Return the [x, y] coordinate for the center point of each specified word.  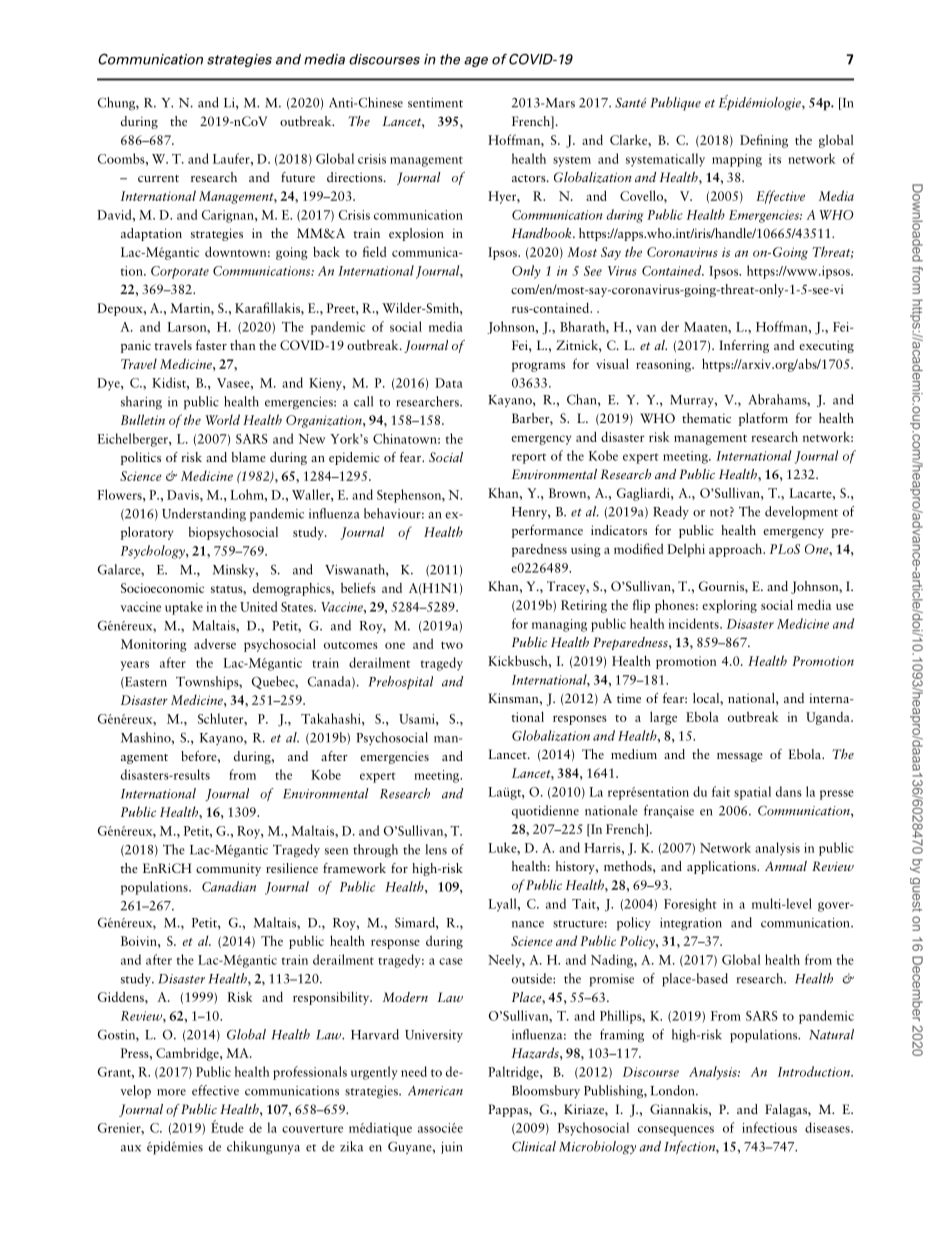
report [529, 458]
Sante [630, 102]
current [158, 178]
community [228, 869]
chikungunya [263, 1148]
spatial [752, 793]
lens [436, 849]
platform [763, 419]
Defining [764, 141]
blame [249, 457]
